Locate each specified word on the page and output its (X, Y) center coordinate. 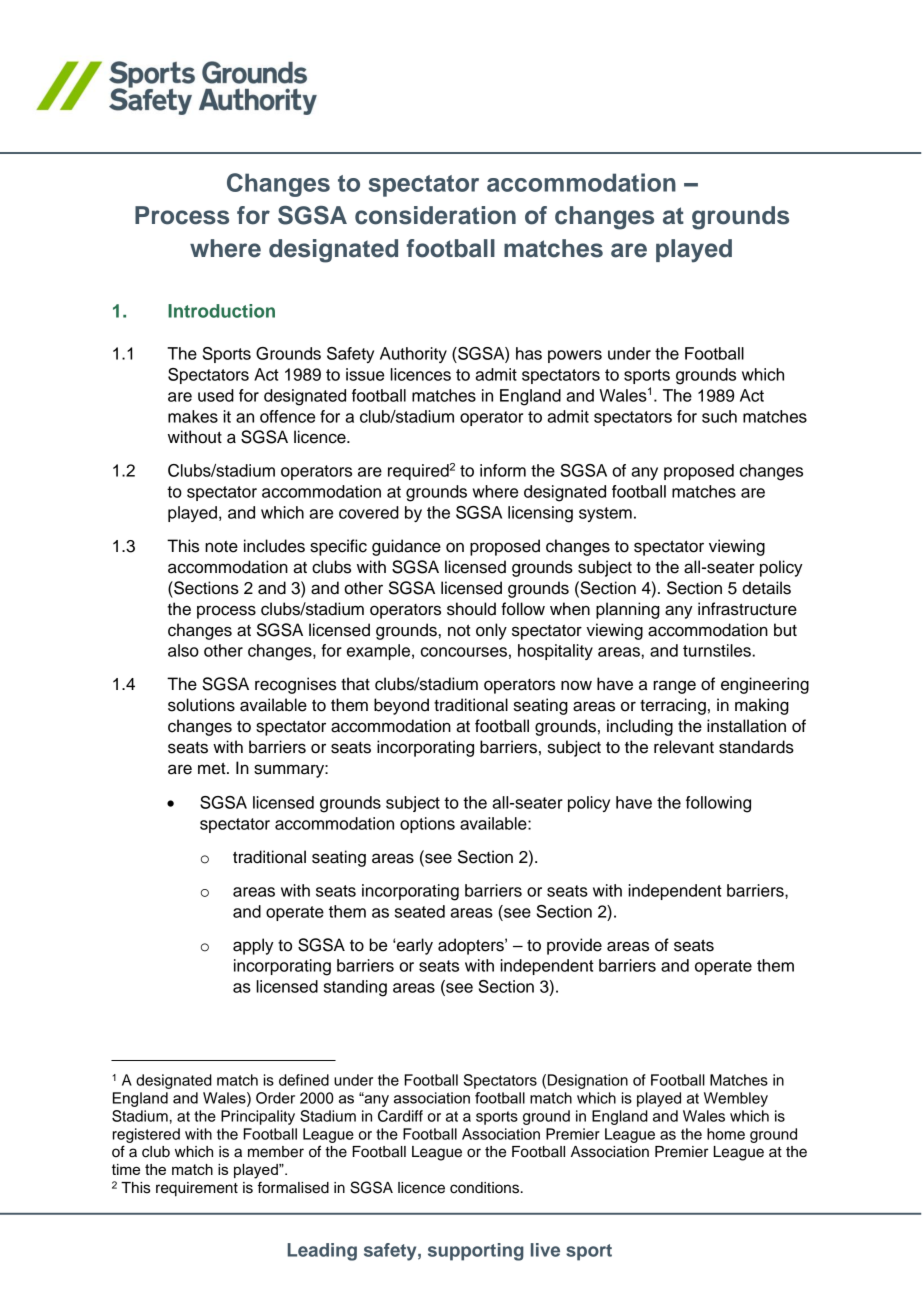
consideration (435, 215)
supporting (476, 1252)
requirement (197, 1189)
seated (420, 911)
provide (574, 946)
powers (575, 356)
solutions (201, 705)
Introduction (221, 311)
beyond (401, 706)
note (221, 547)
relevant (684, 747)
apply (253, 946)
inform (503, 470)
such (719, 416)
